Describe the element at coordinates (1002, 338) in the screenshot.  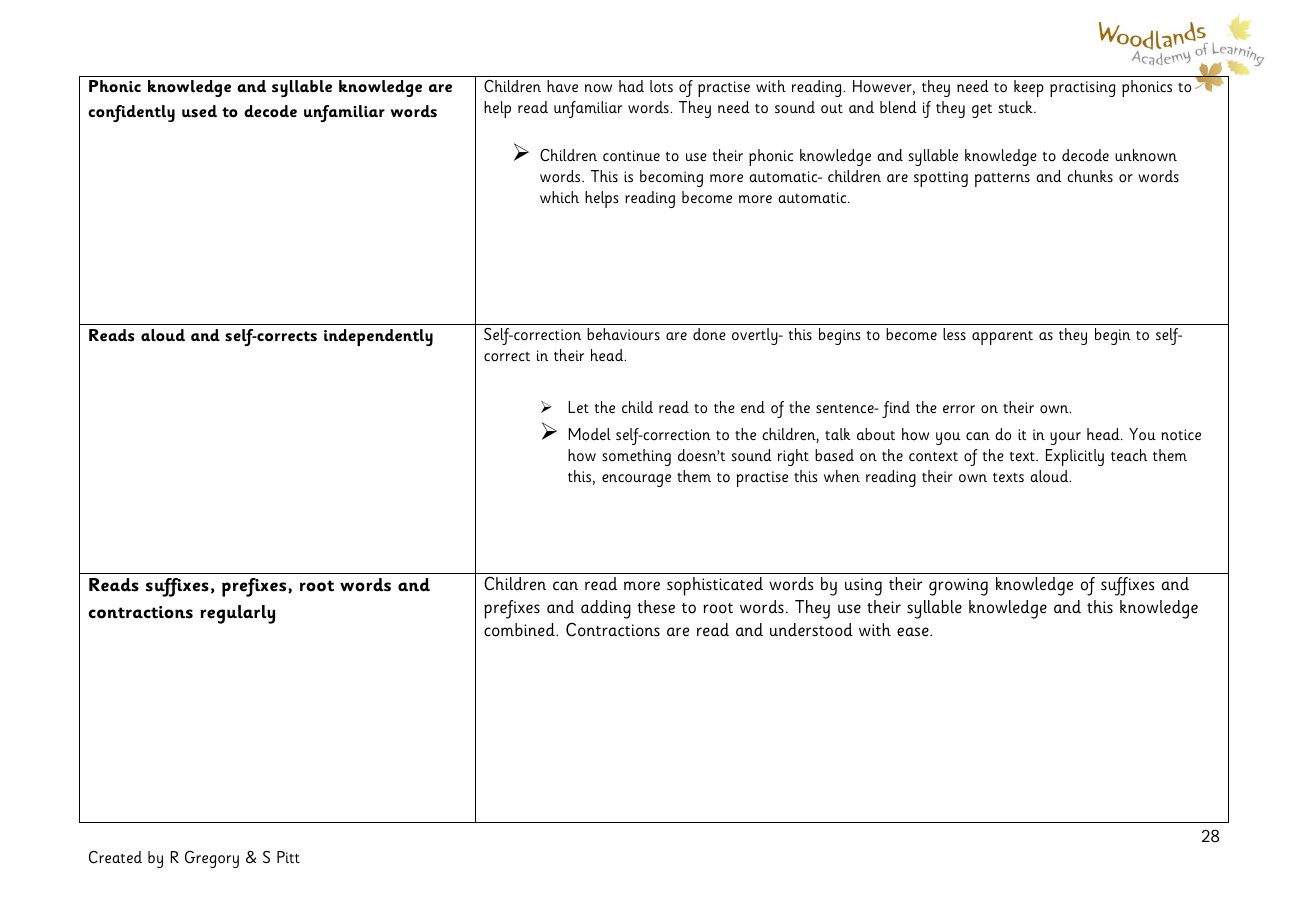
I see `apparent` at that location.
